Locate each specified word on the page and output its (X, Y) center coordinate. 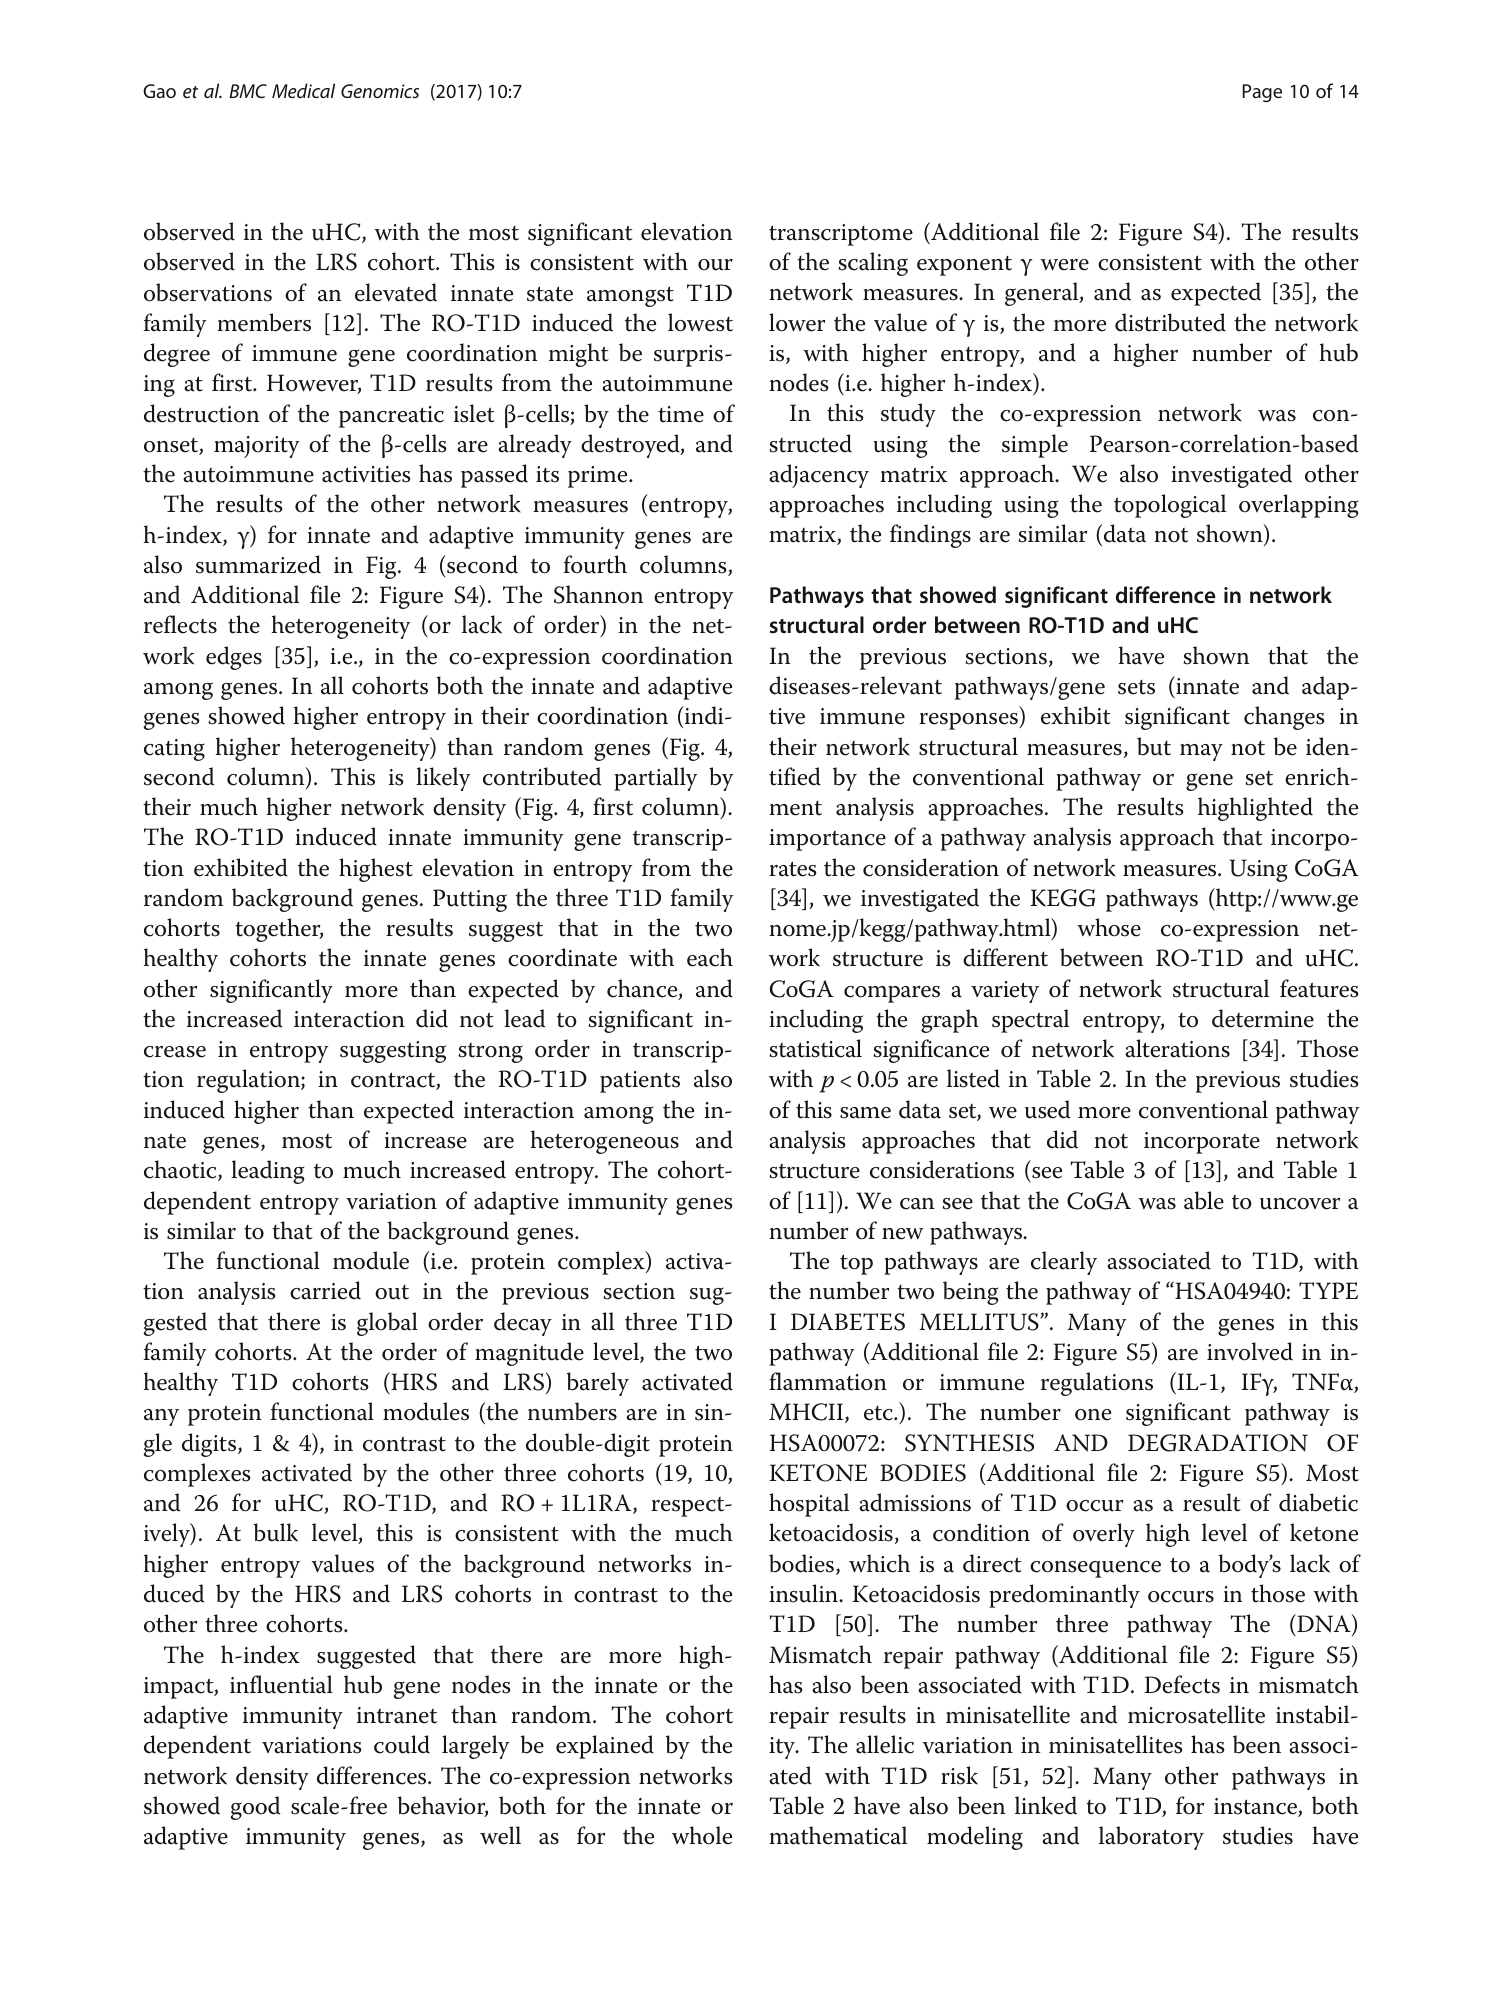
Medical (303, 90)
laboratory (1151, 1838)
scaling (873, 264)
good (255, 1808)
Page (1262, 93)
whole (702, 1835)
